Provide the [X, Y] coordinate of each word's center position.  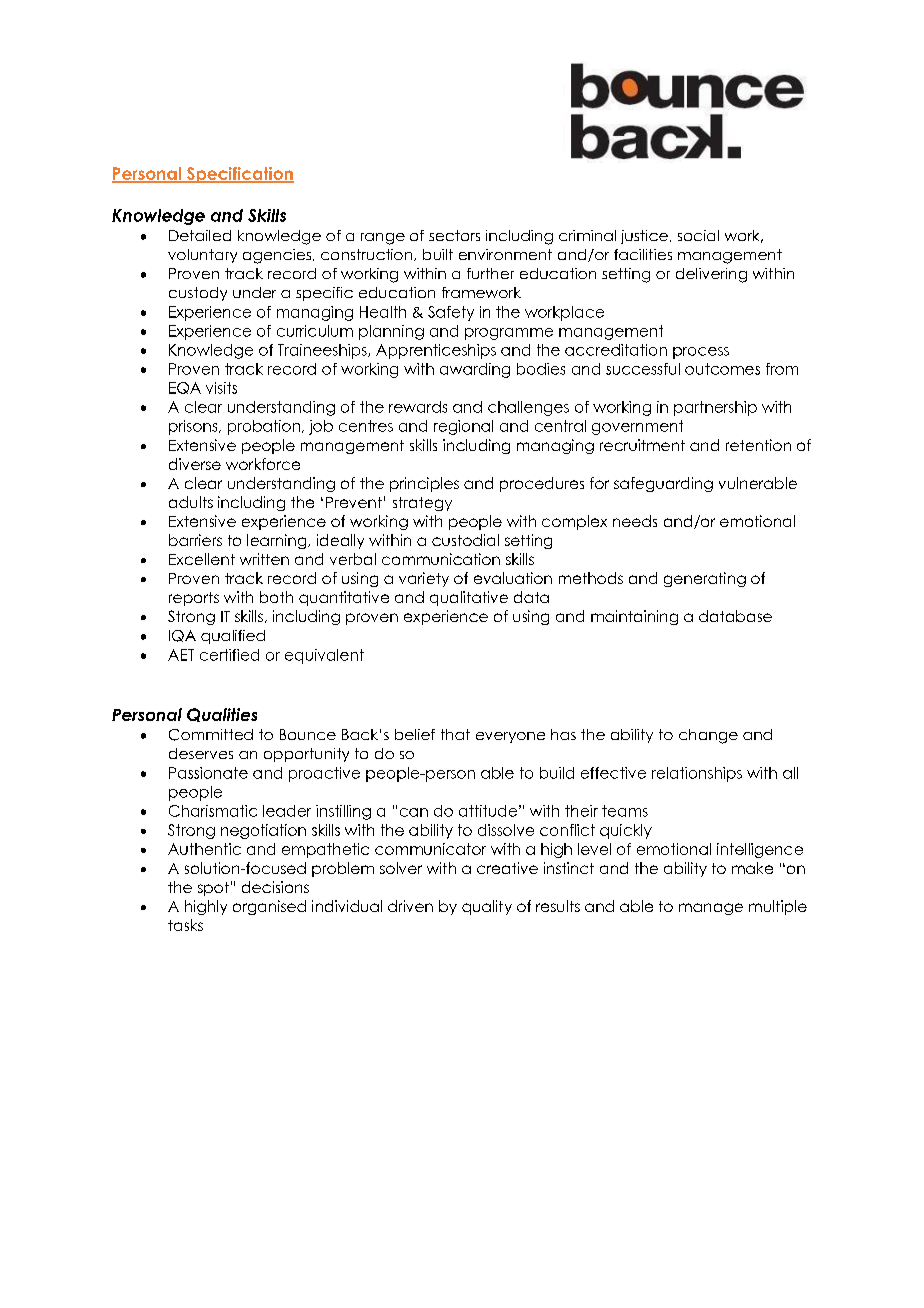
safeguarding [663, 484]
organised [269, 907]
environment [505, 254]
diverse [195, 464]
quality [487, 907]
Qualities [222, 715]
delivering [711, 275]
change [708, 736]
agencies [278, 256]
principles [424, 484]
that [455, 734]
